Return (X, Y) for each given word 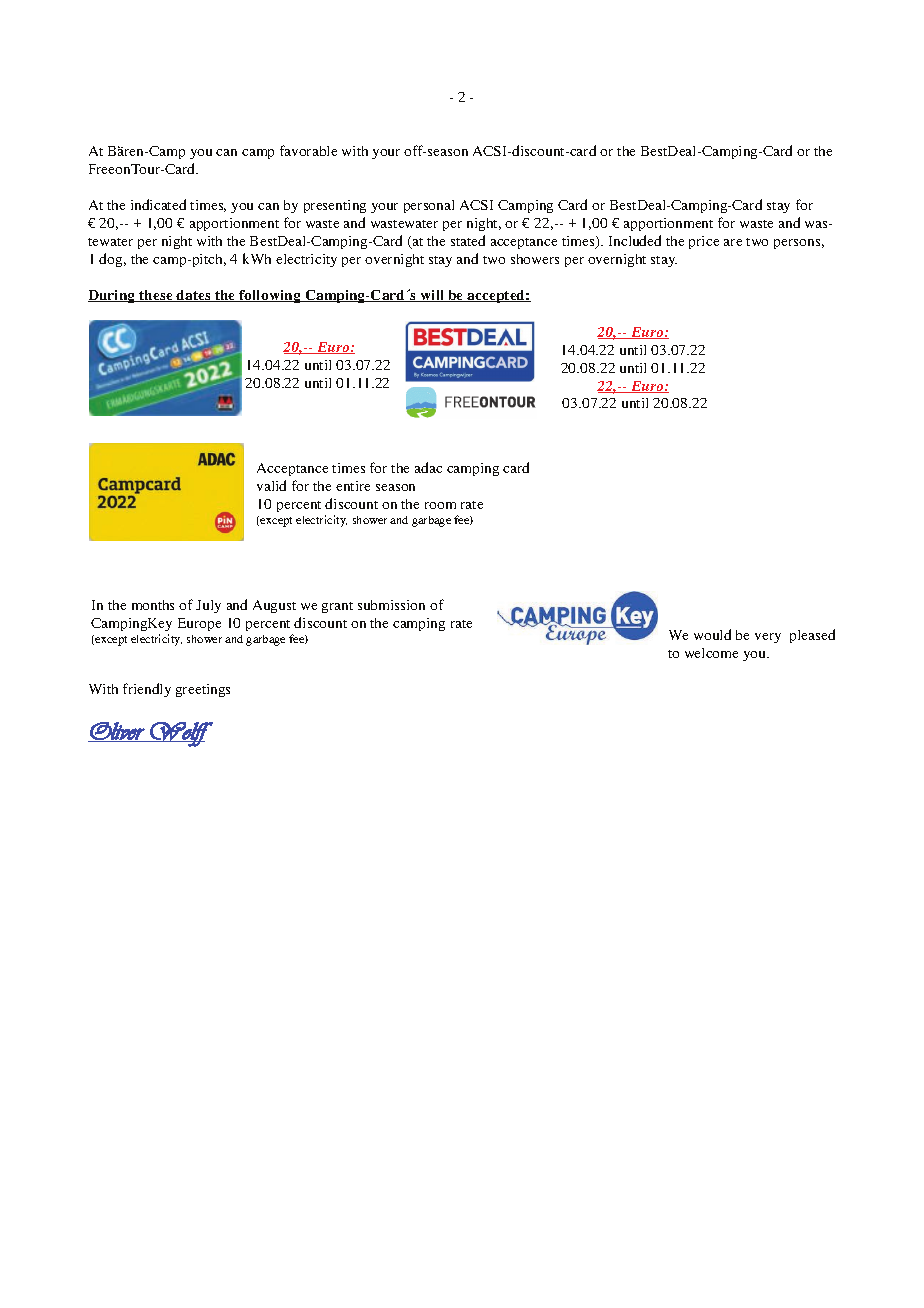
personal (429, 206)
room (440, 505)
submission (391, 605)
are (733, 242)
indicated (158, 204)
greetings (203, 690)
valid (271, 485)
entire (353, 486)
